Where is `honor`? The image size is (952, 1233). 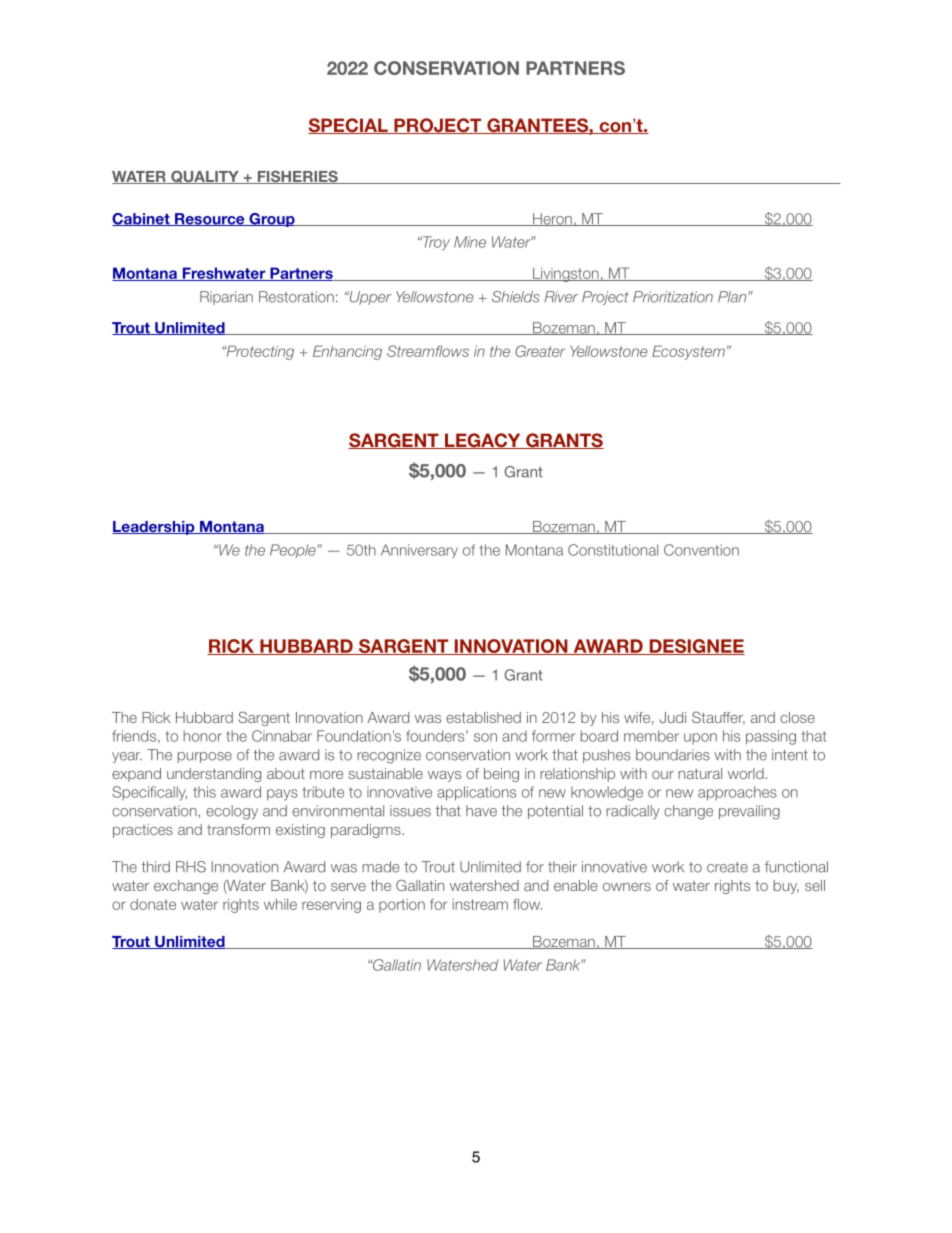 honor is located at coordinates (202, 736).
